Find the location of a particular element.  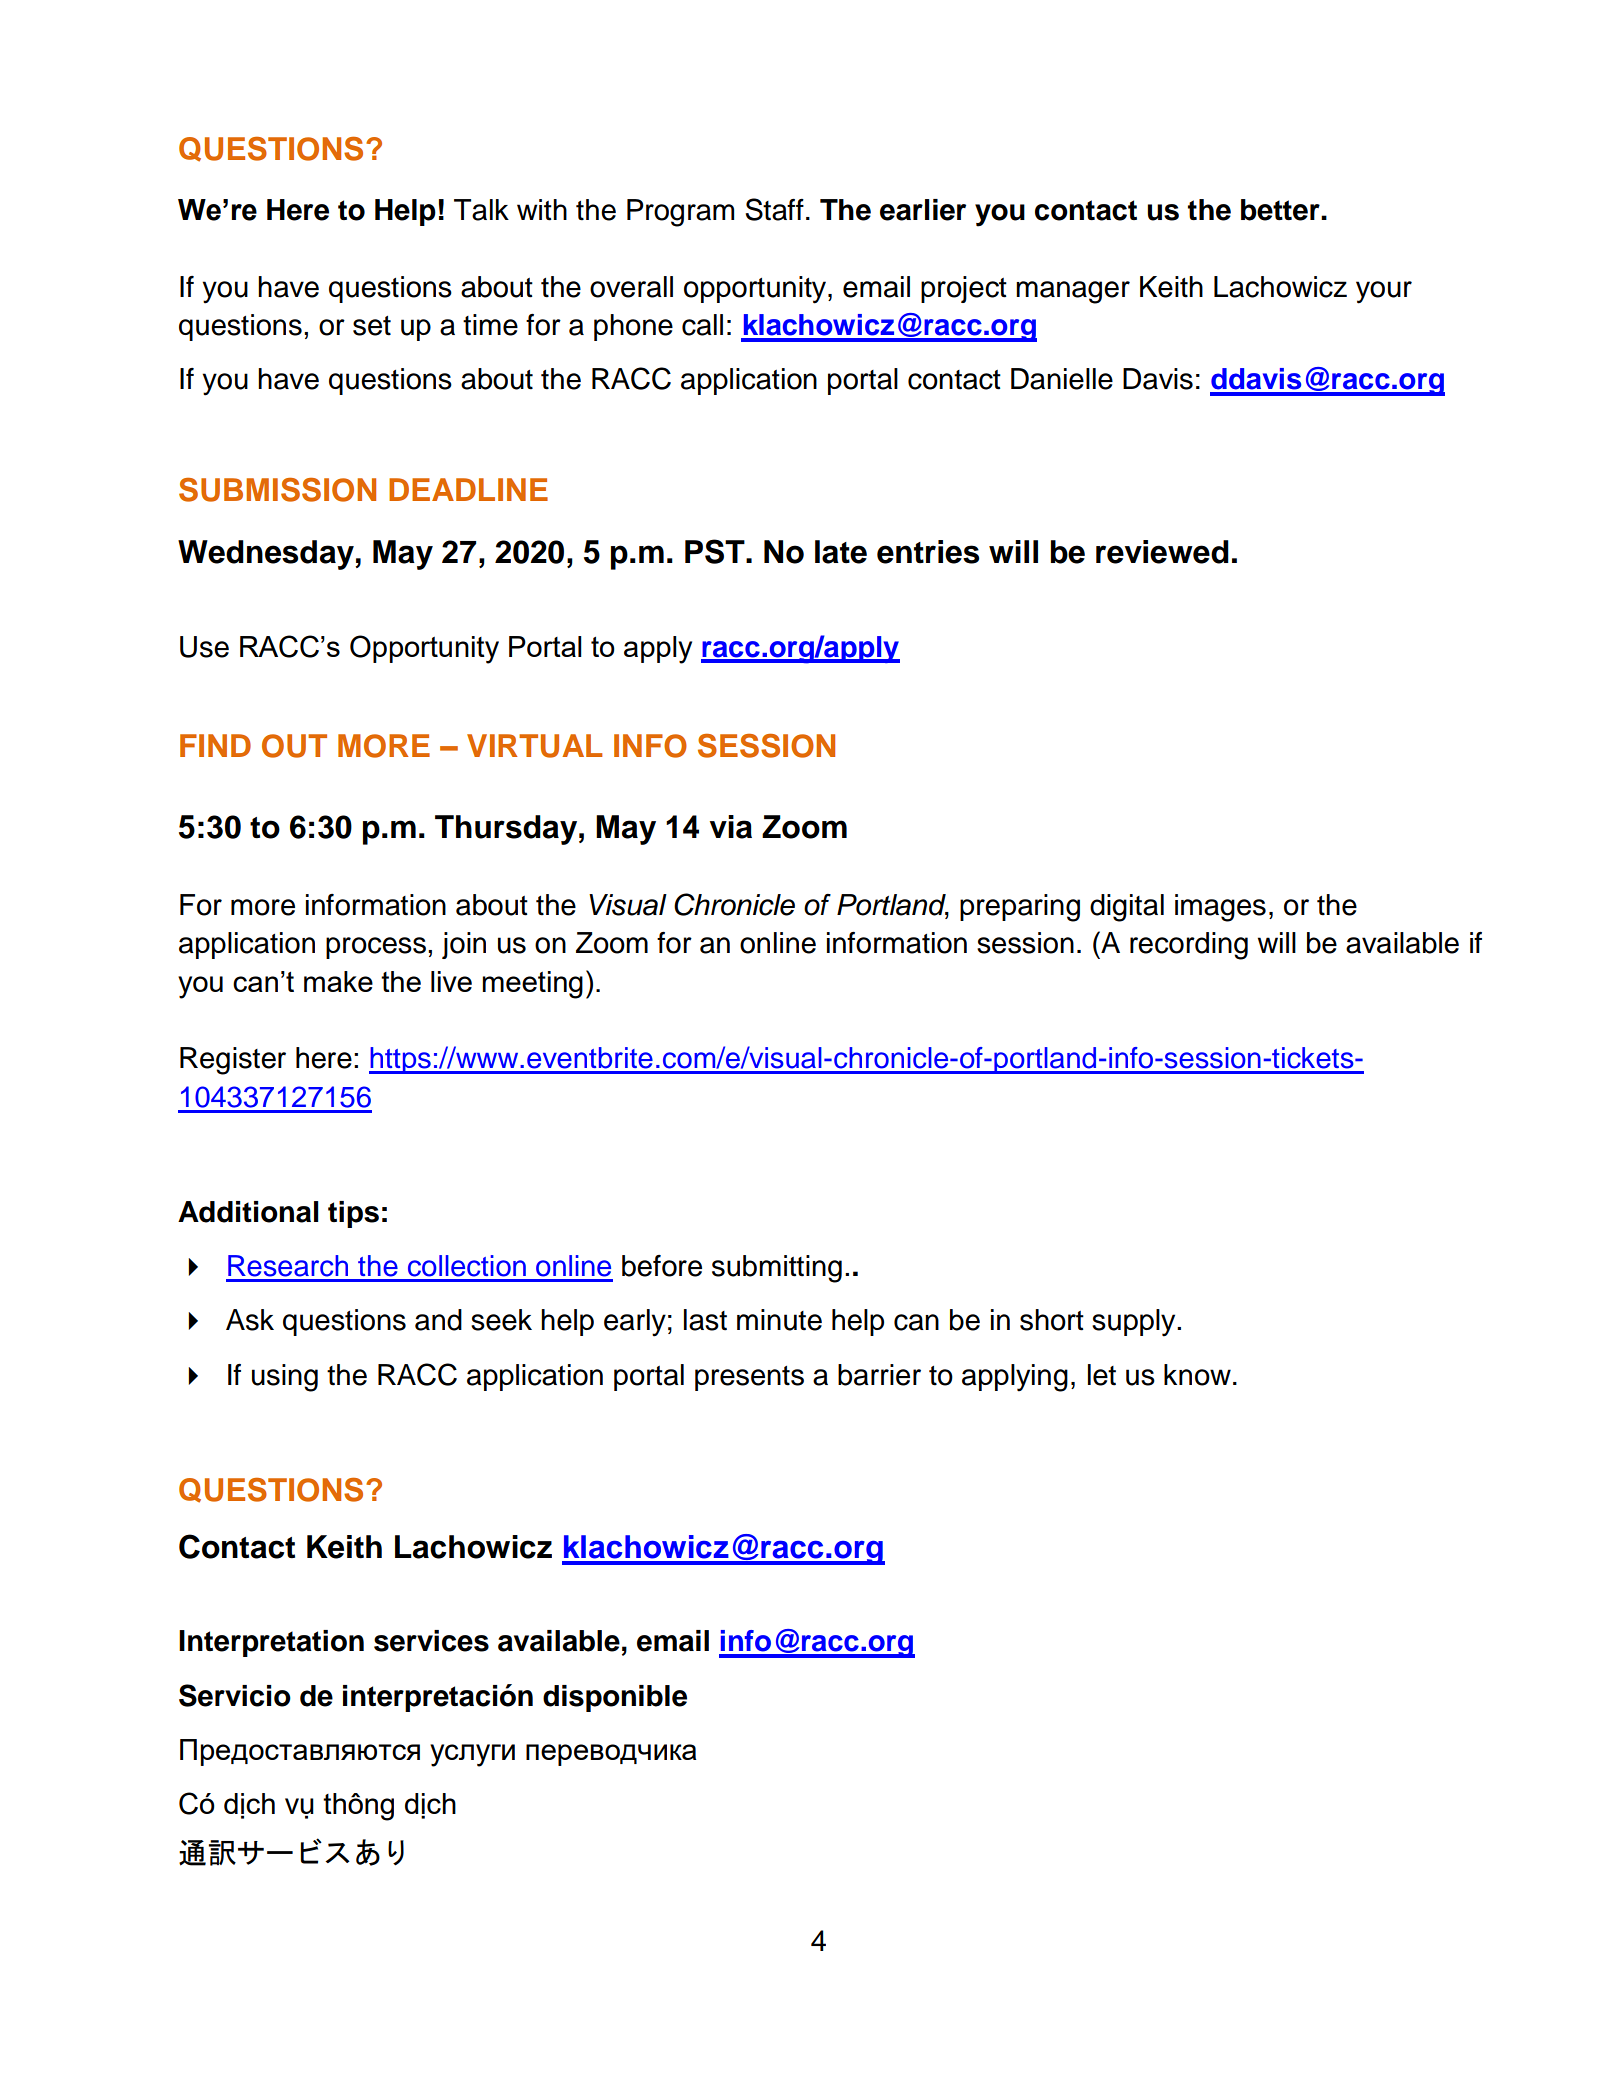

recording is located at coordinates (1189, 946).
